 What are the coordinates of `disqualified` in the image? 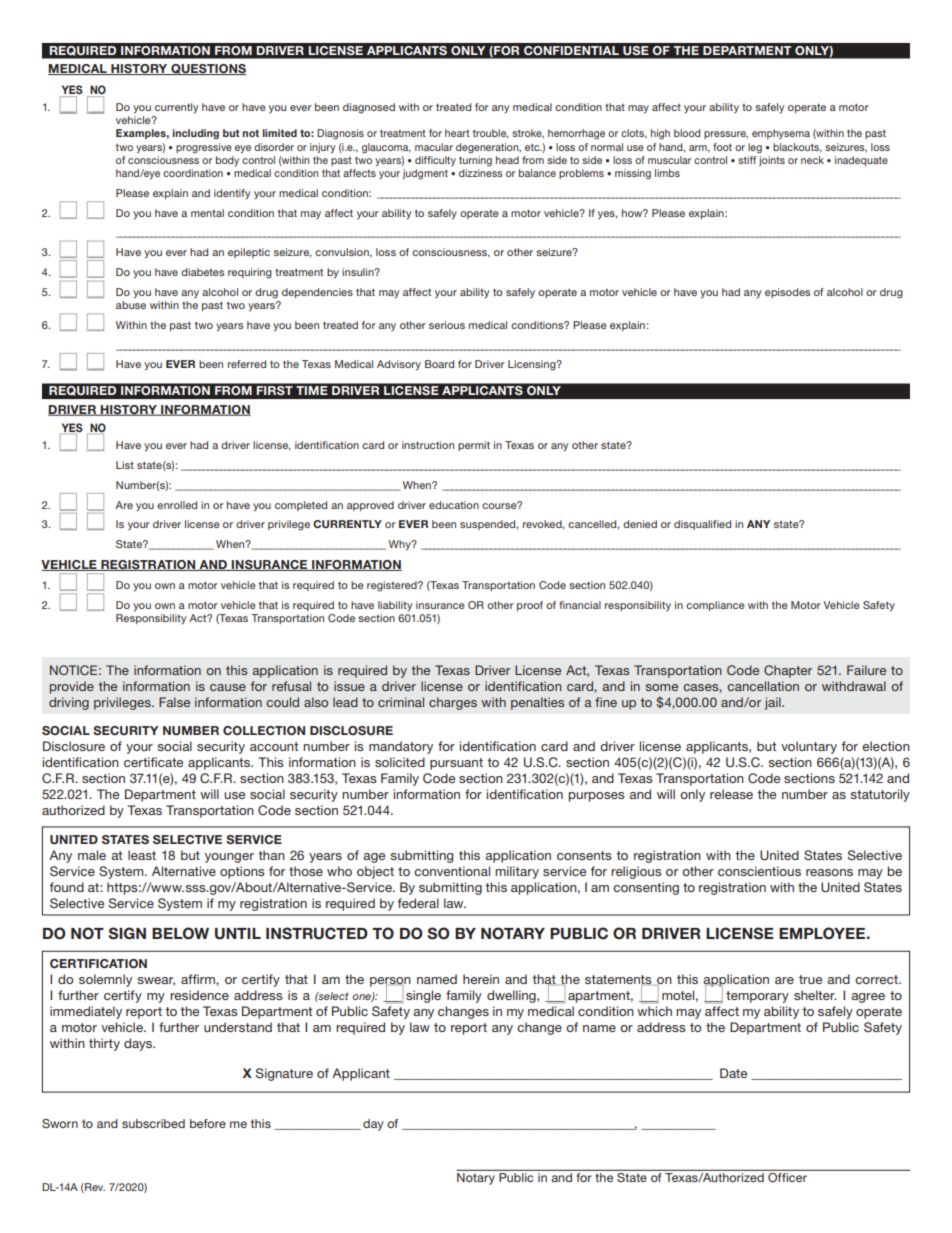 It's located at (702, 525).
